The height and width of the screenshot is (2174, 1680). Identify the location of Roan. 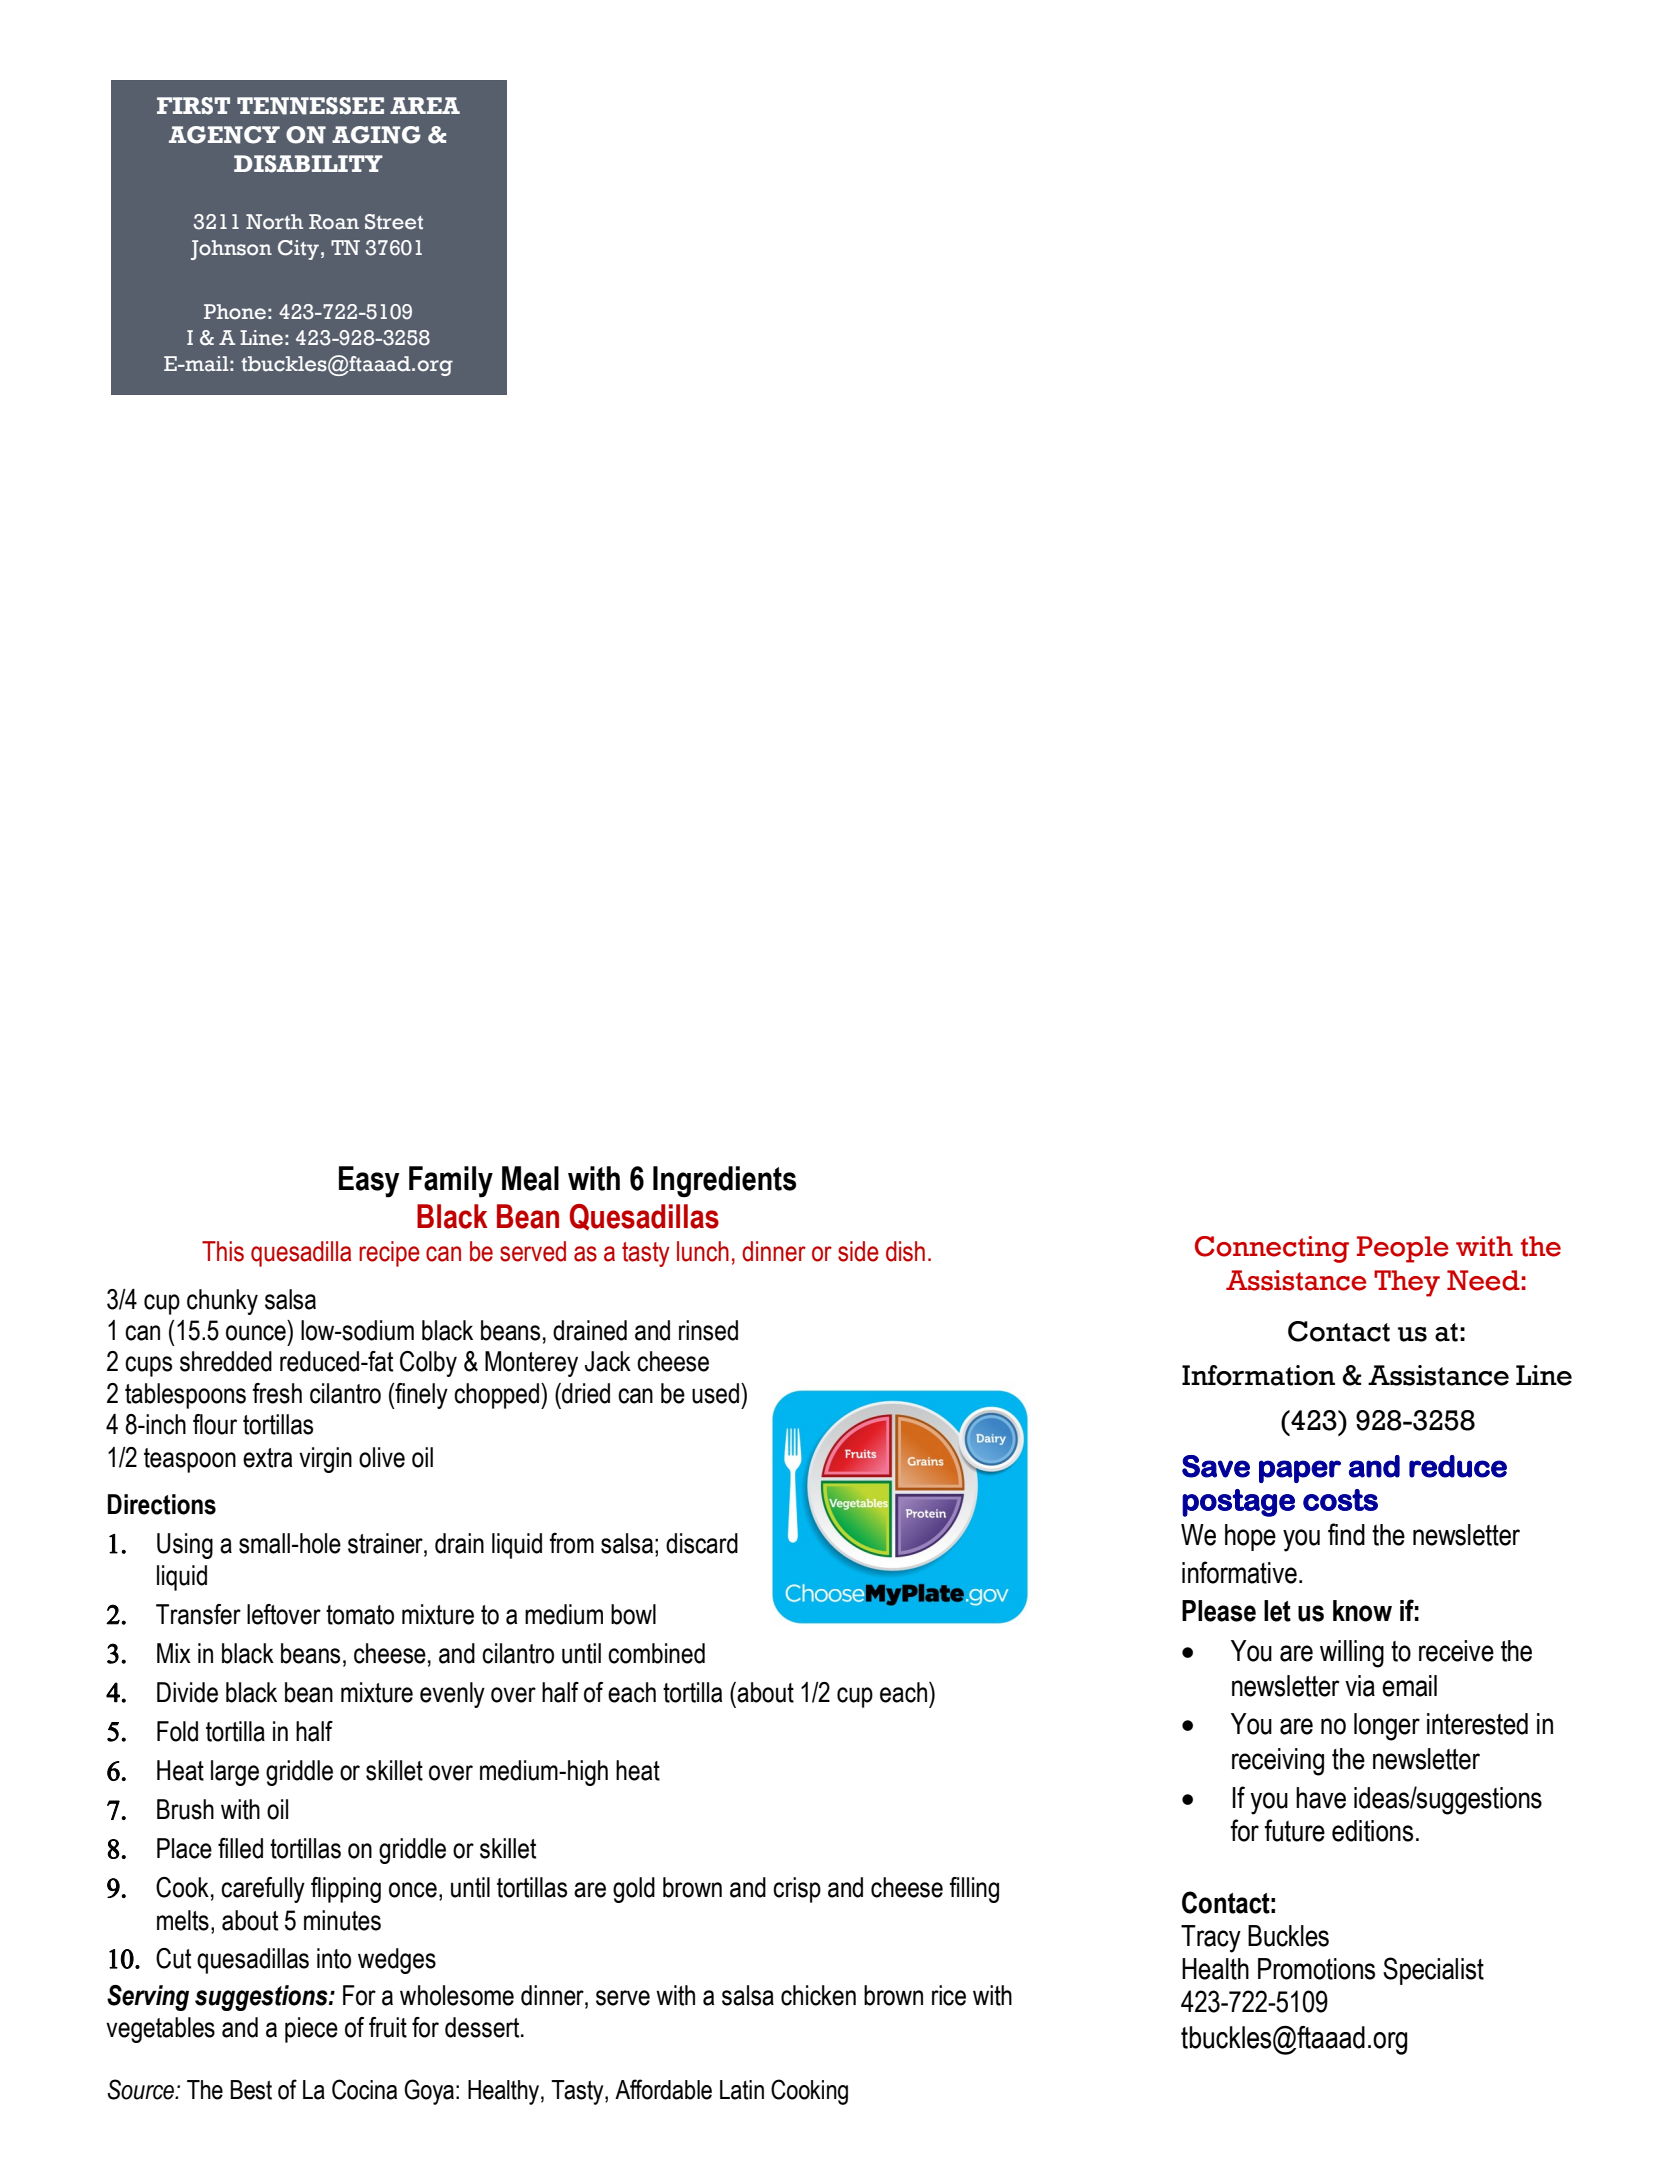
(334, 222).
